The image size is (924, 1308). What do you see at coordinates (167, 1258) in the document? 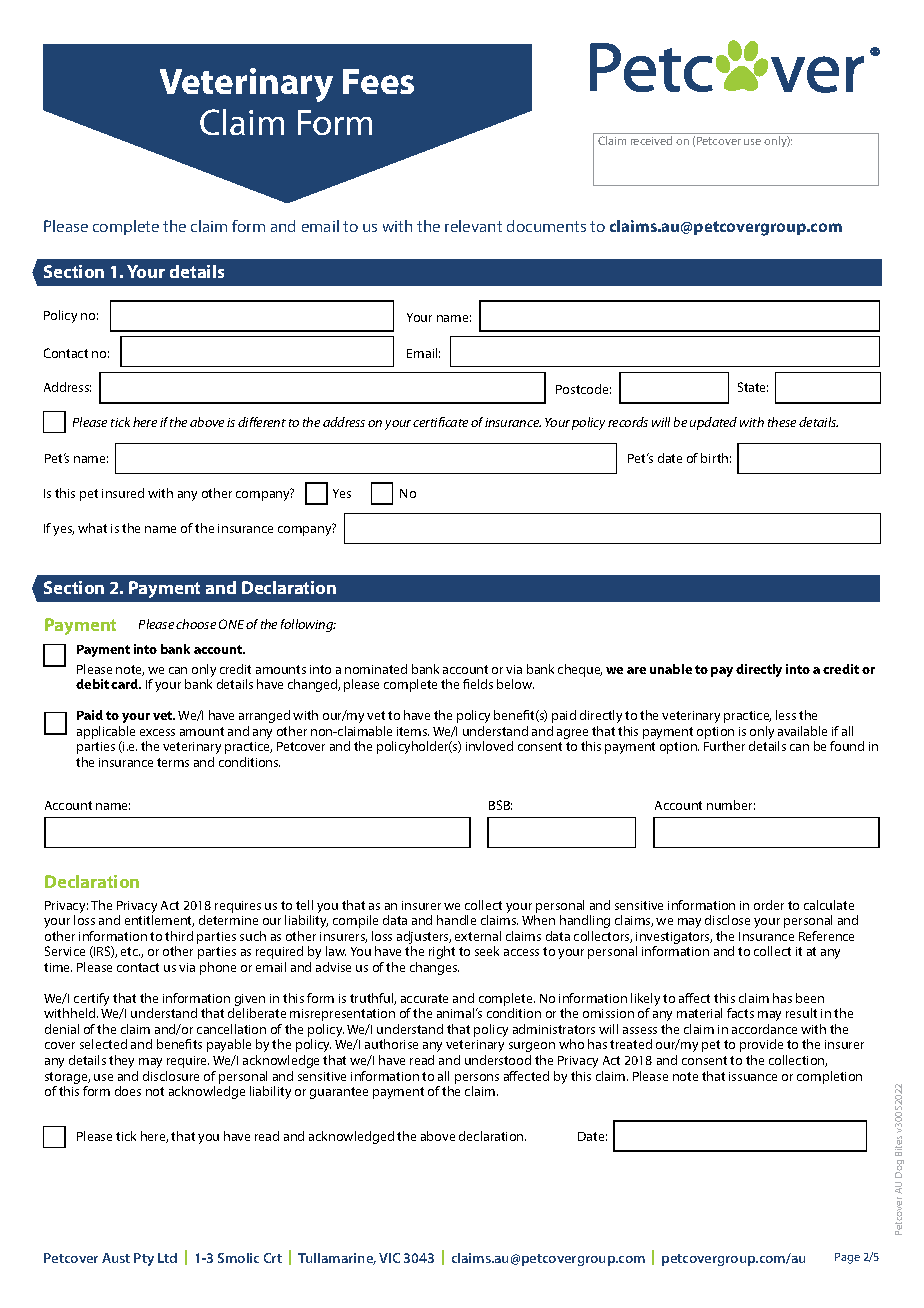
I see `Ltd` at bounding box center [167, 1258].
